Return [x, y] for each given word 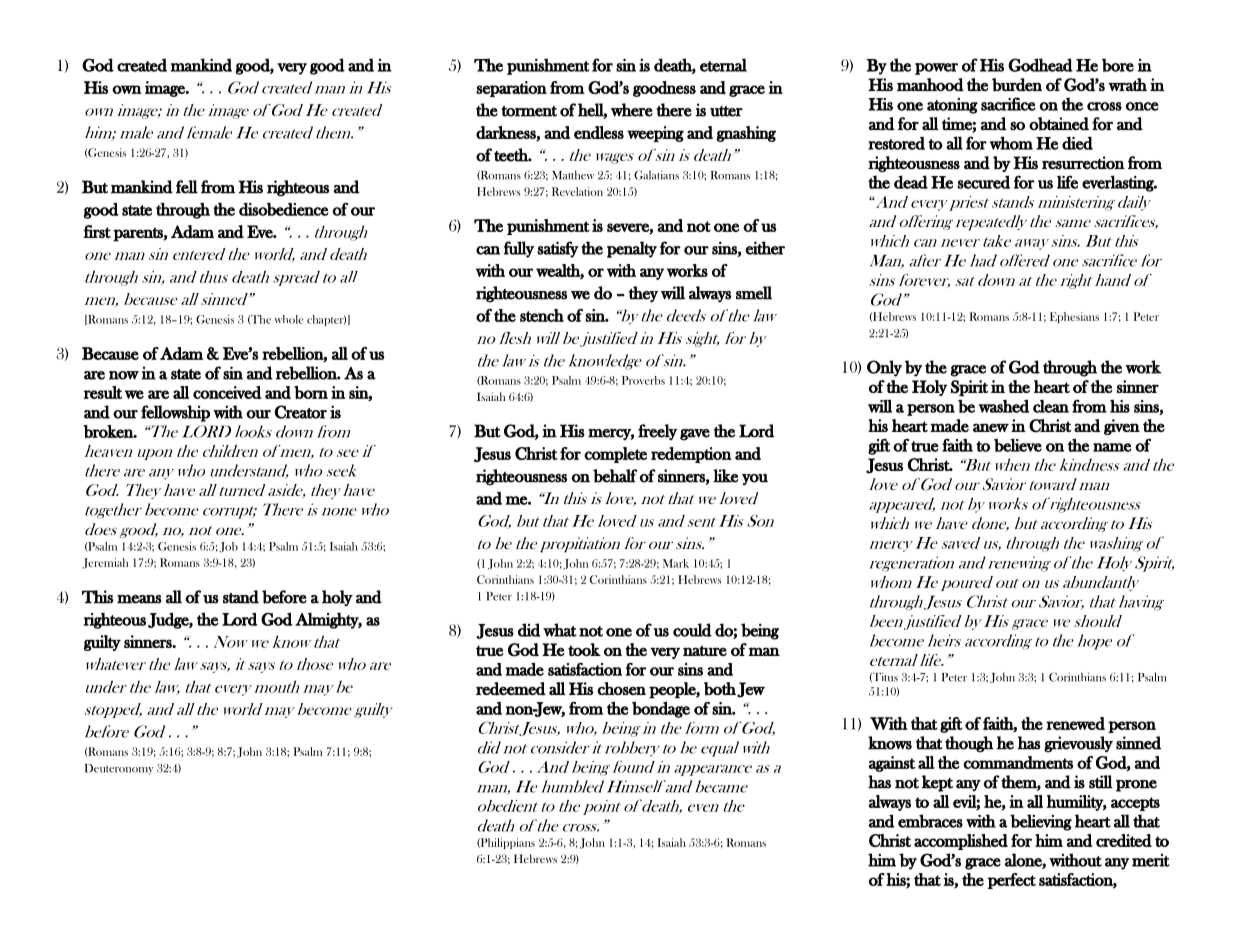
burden [1017, 85]
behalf [615, 476]
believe [1018, 445]
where [632, 110]
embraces [930, 821]
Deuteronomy [119, 769]
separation [511, 89]
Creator [301, 412]
